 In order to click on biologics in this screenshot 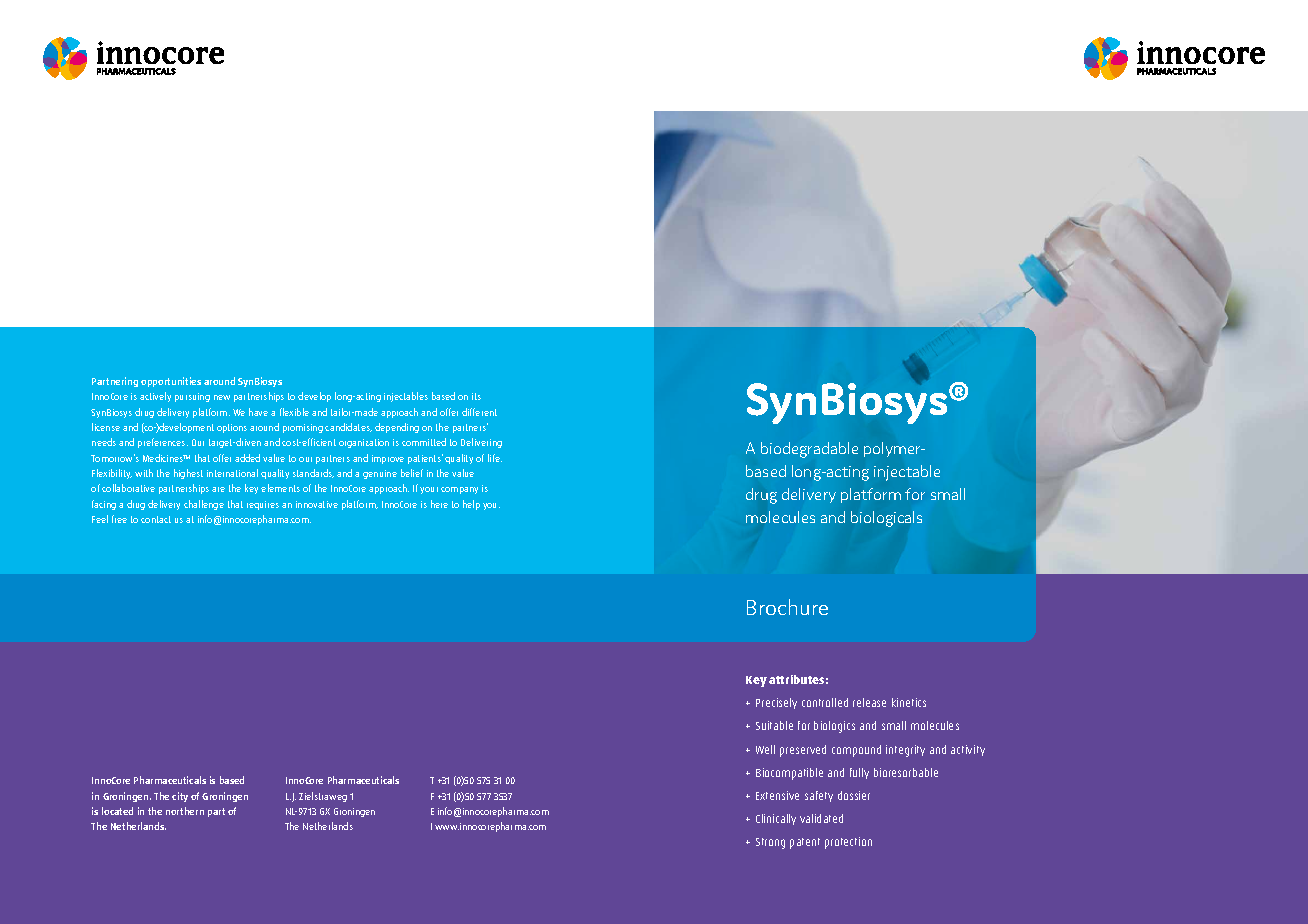, I will do `click(834, 727)`.
